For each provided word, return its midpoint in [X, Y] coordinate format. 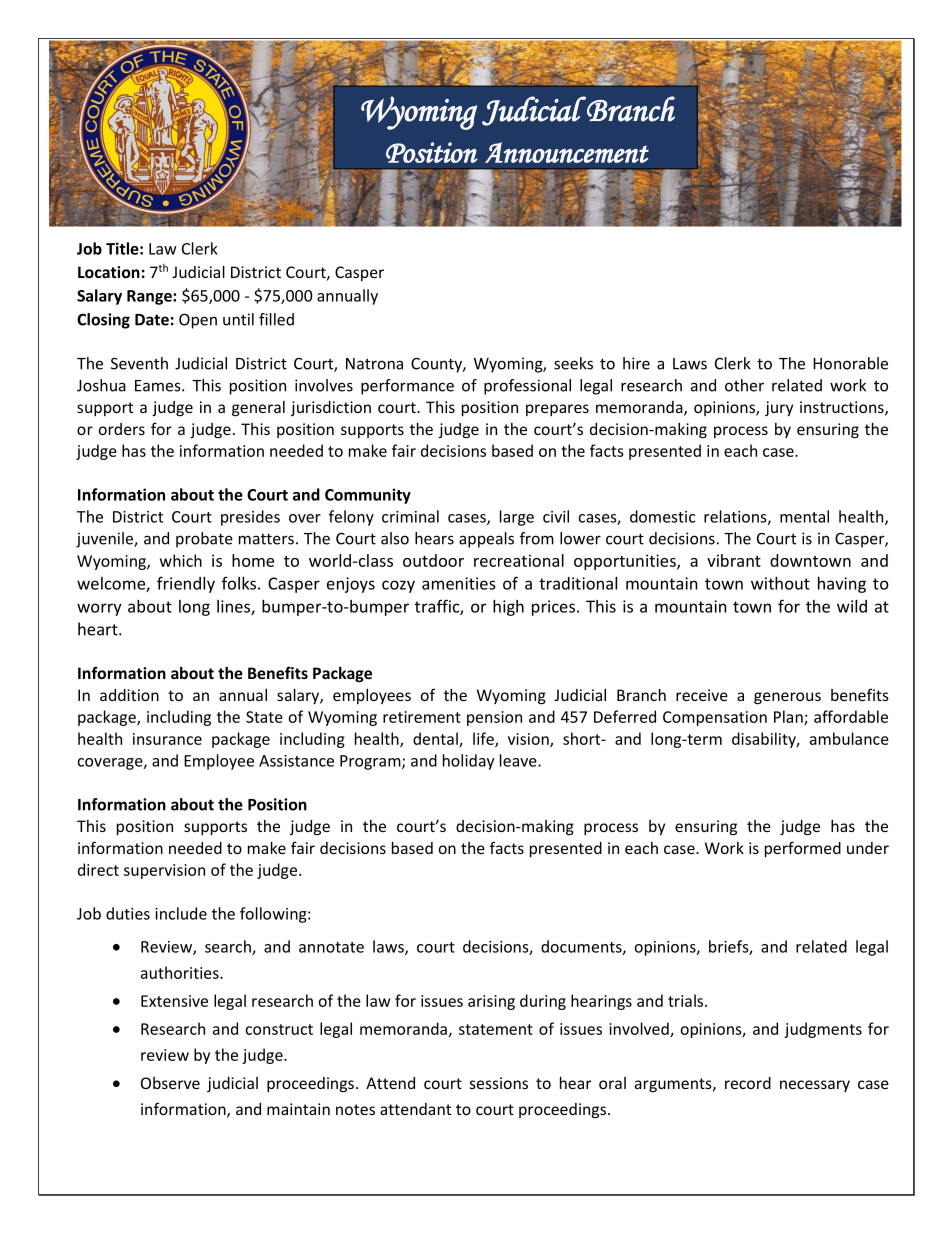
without [780, 583]
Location [109, 272]
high [508, 608]
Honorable [850, 363]
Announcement [567, 152]
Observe [170, 1083]
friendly [186, 584]
